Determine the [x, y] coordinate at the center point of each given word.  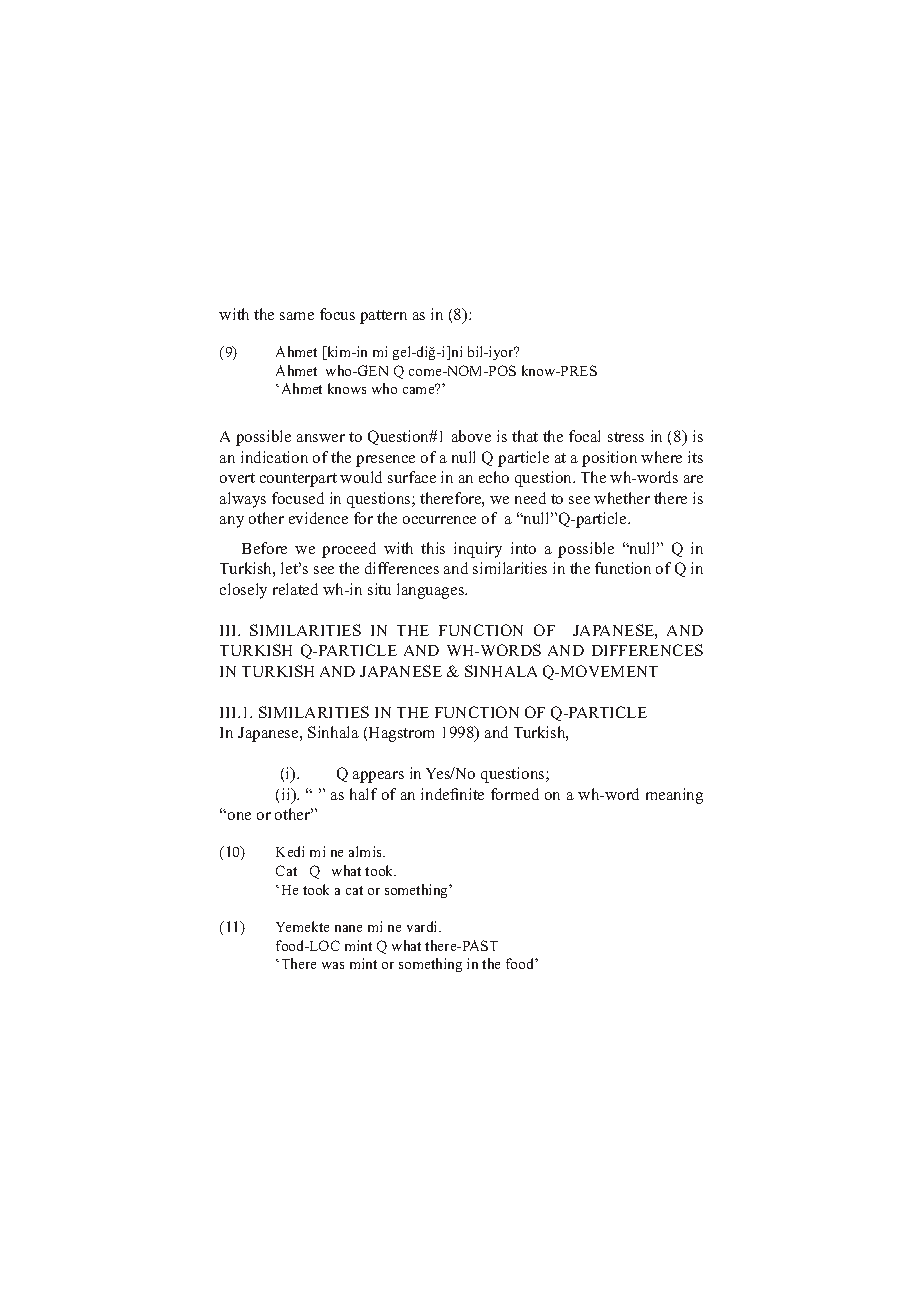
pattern [383, 317]
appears [378, 777]
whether [622, 498]
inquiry [478, 550]
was [333, 965]
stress [626, 437]
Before [264, 548]
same [297, 316]
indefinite [452, 794]
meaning [674, 796]
